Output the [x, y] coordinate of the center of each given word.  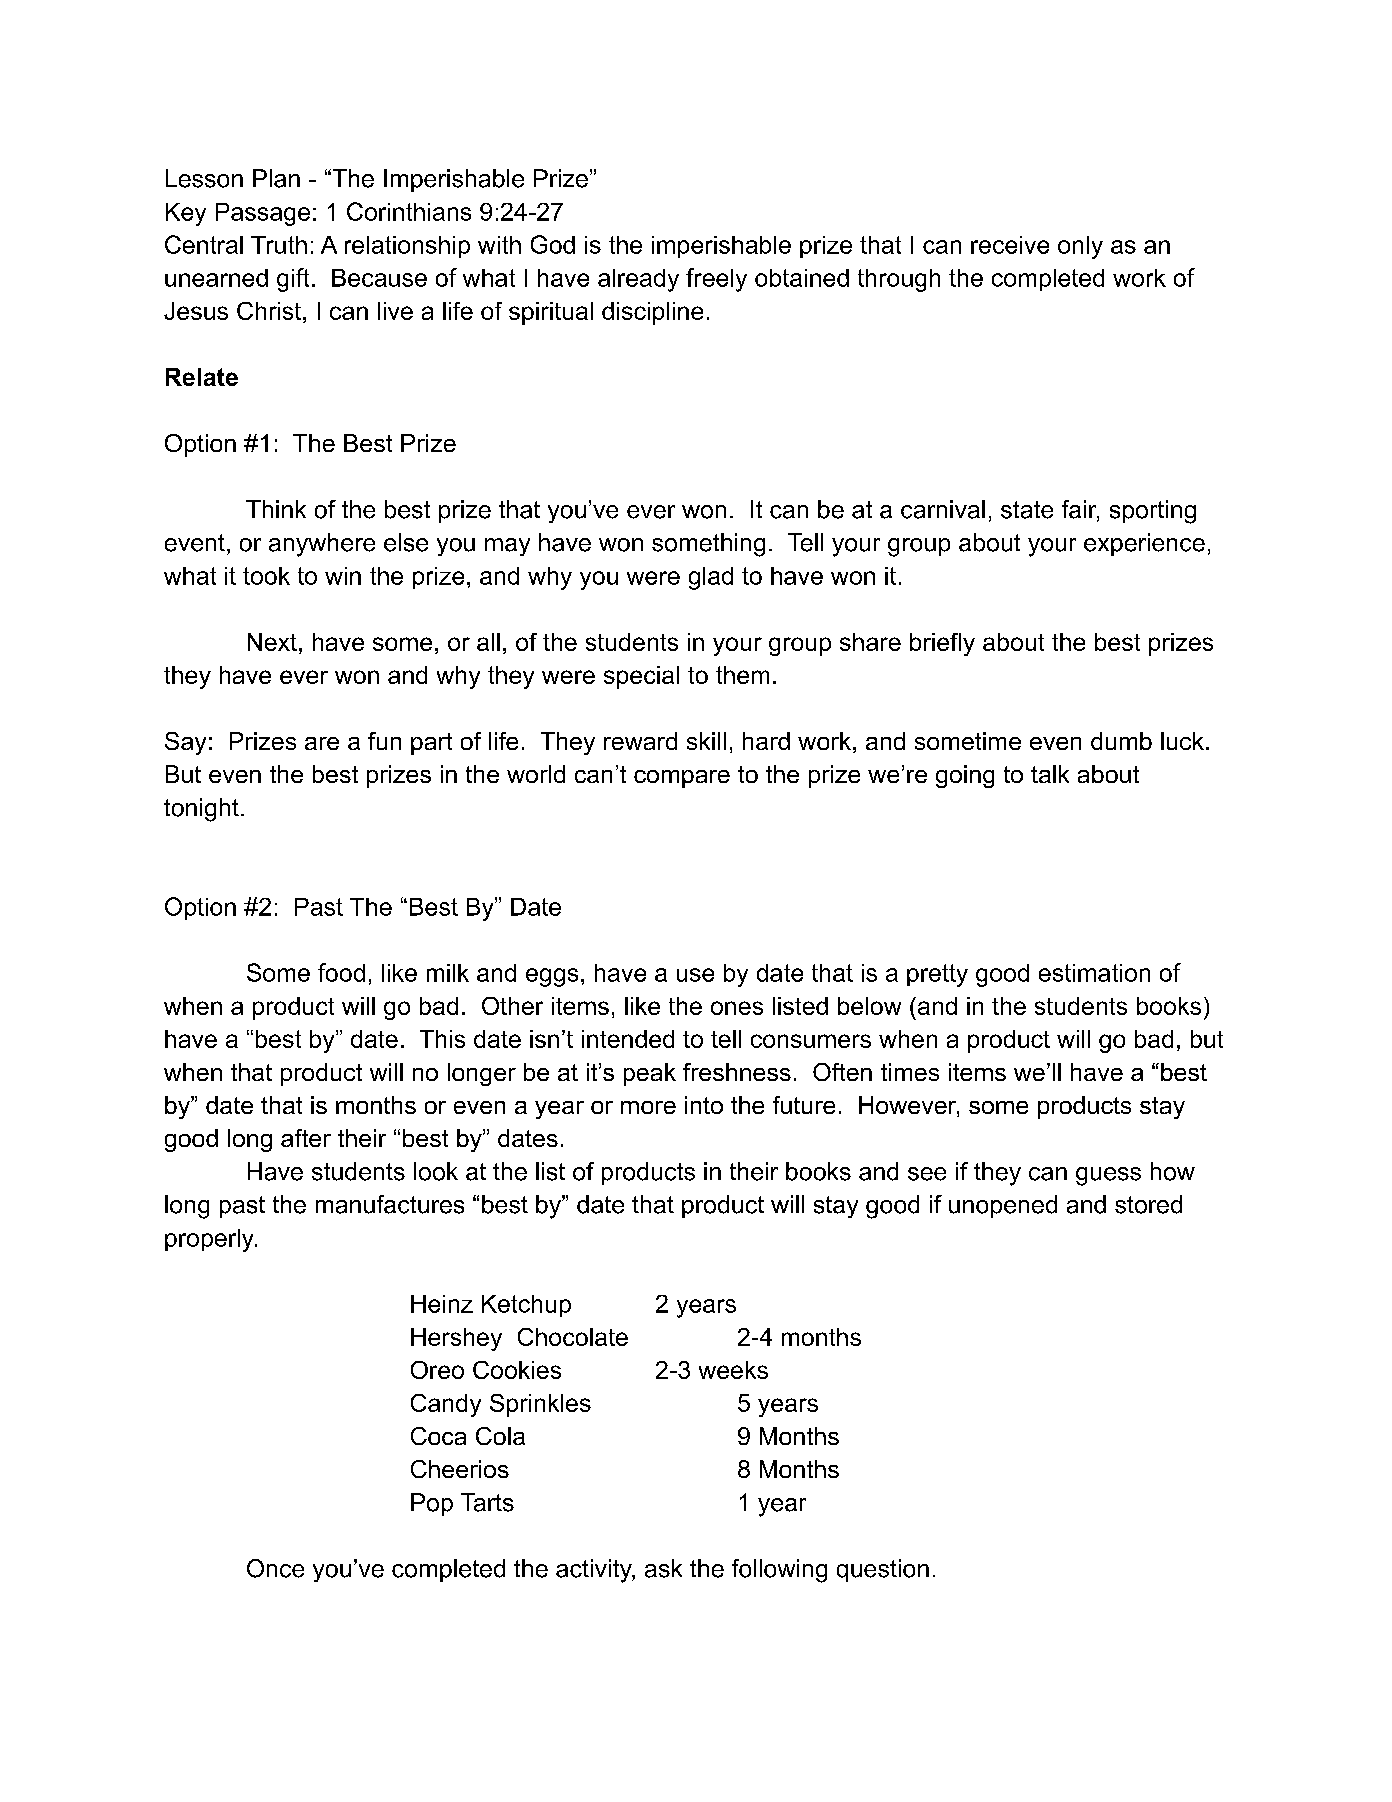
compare [682, 779]
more [648, 1107]
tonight [201, 810]
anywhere [322, 545]
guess [1108, 1176]
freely [716, 280]
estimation [1094, 973]
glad [711, 578]
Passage [263, 214]
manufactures [390, 1204]
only [1080, 247]
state [1027, 510]
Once [275, 1568]
